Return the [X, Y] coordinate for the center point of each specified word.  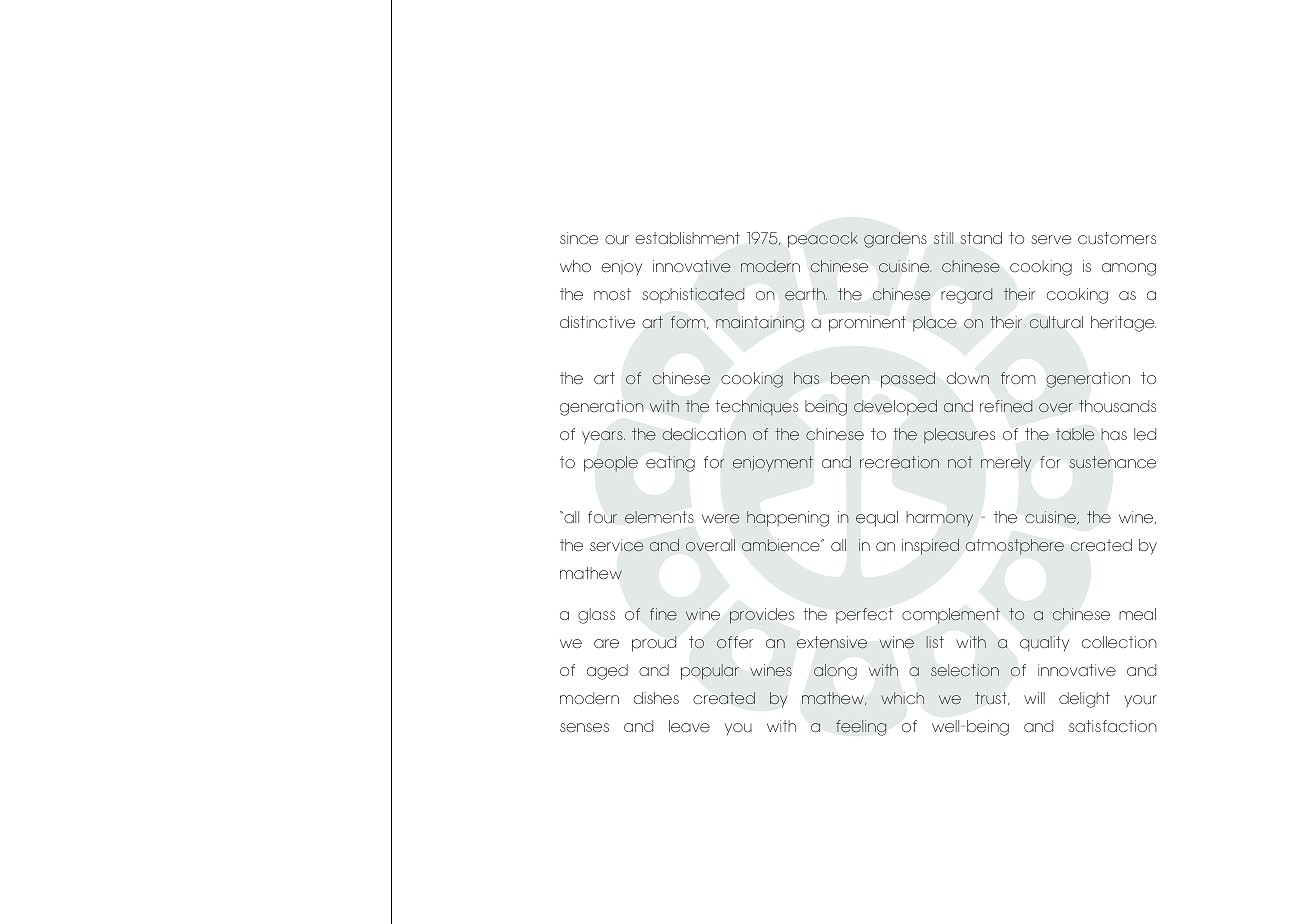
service [617, 545]
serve [1051, 240]
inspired [930, 547]
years [603, 437]
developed [895, 407]
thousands [1117, 406]
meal [1137, 614]
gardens [895, 240]
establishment [687, 238]
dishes [656, 698]
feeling [861, 728]
